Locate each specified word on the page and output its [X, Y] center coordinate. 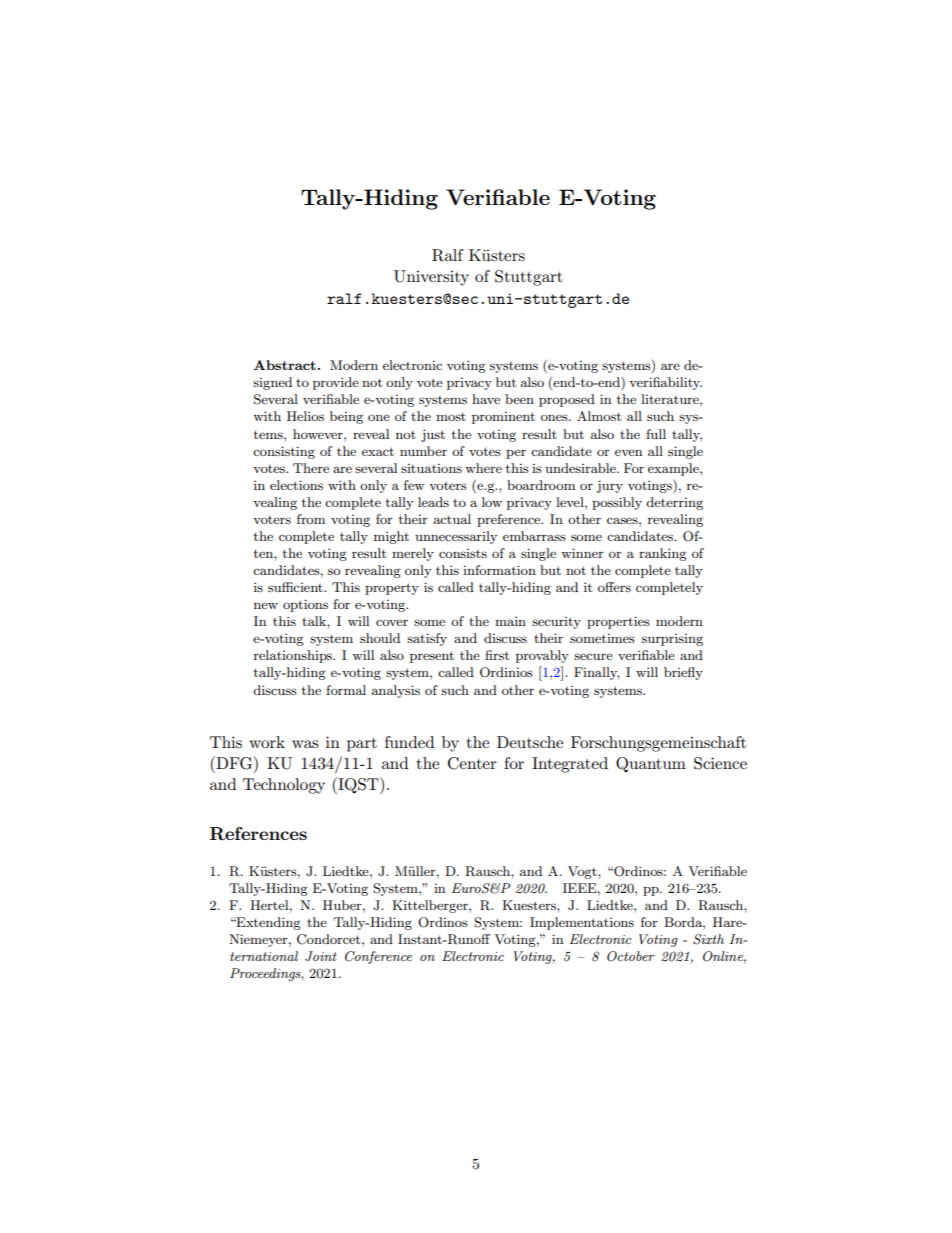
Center [472, 763]
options [305, 605]
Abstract [285, 365]
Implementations [582, 923]
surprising [672, 639]
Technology [284, 786]
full [656, 434]
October [631, 956]
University [431, 278]
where [483, 468]
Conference [378, 957]
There [311, 468]
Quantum [651, 765]
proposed [567, 400]
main [510, 621]
